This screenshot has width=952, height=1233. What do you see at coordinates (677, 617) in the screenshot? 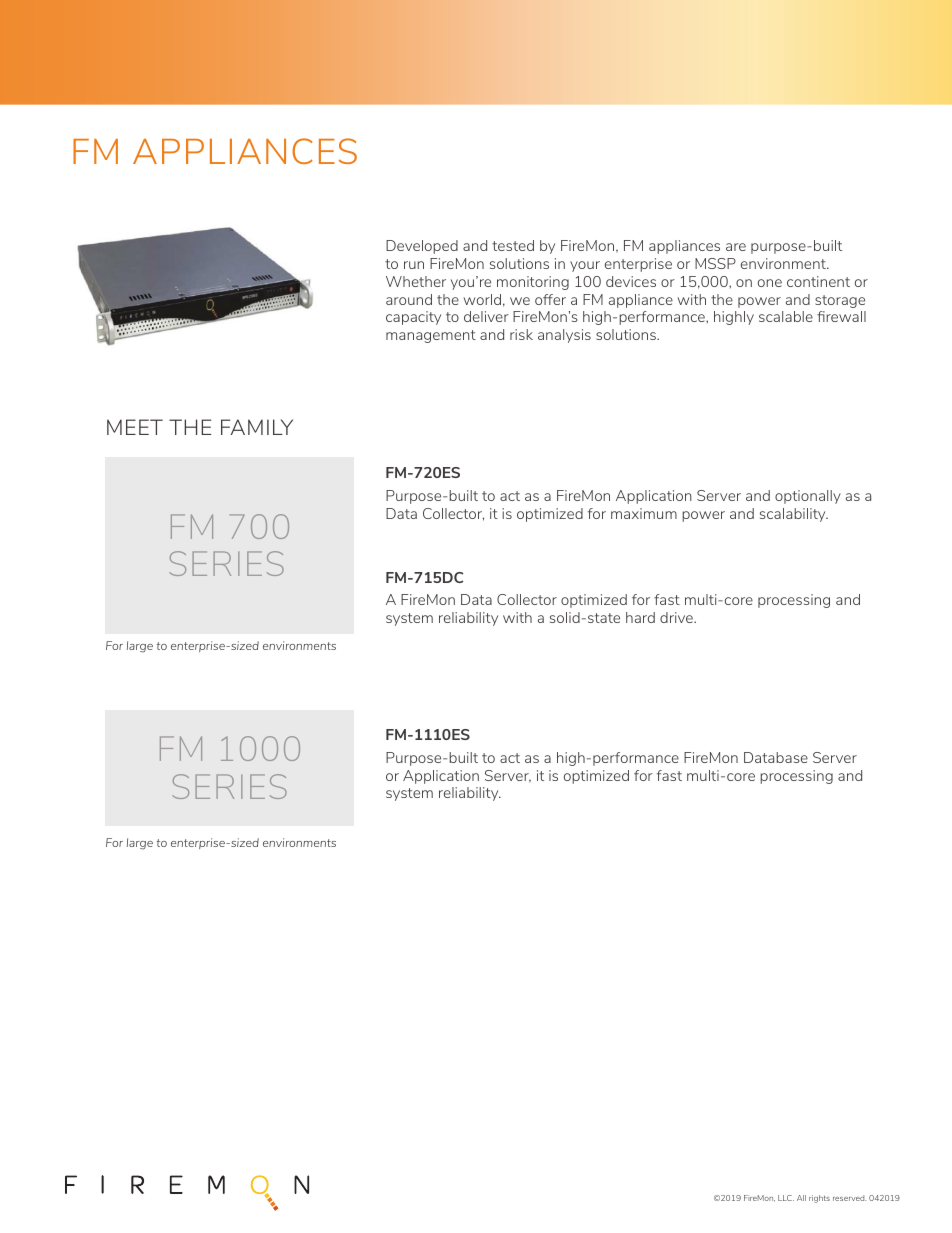
I see `drive` at bounding box center [677, 617].
